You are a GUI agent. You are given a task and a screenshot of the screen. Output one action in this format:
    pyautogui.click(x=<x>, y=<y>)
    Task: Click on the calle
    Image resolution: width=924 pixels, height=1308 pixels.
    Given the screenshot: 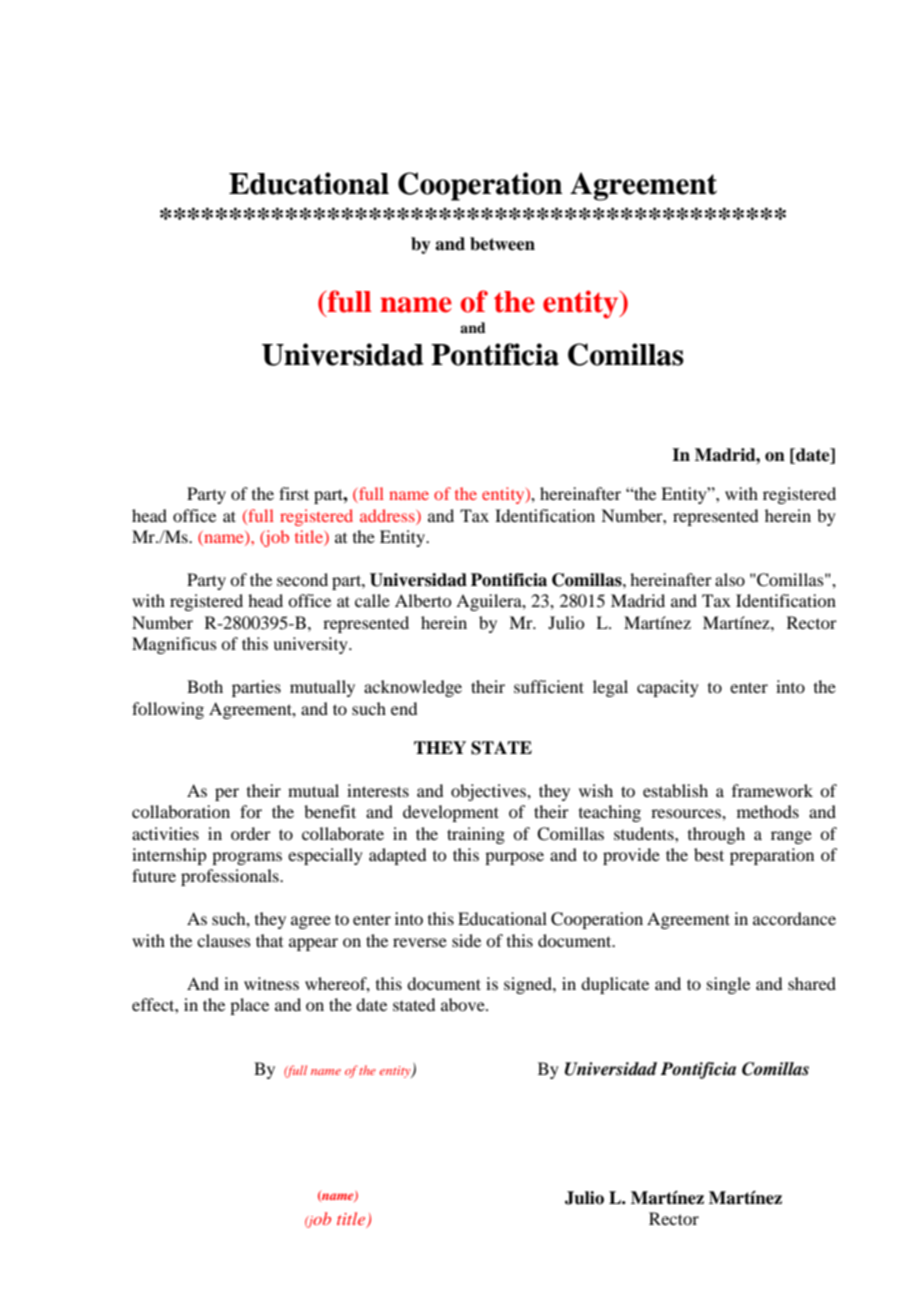 What is the action you would take?
    pyautogui.click(x=372, y=600)
